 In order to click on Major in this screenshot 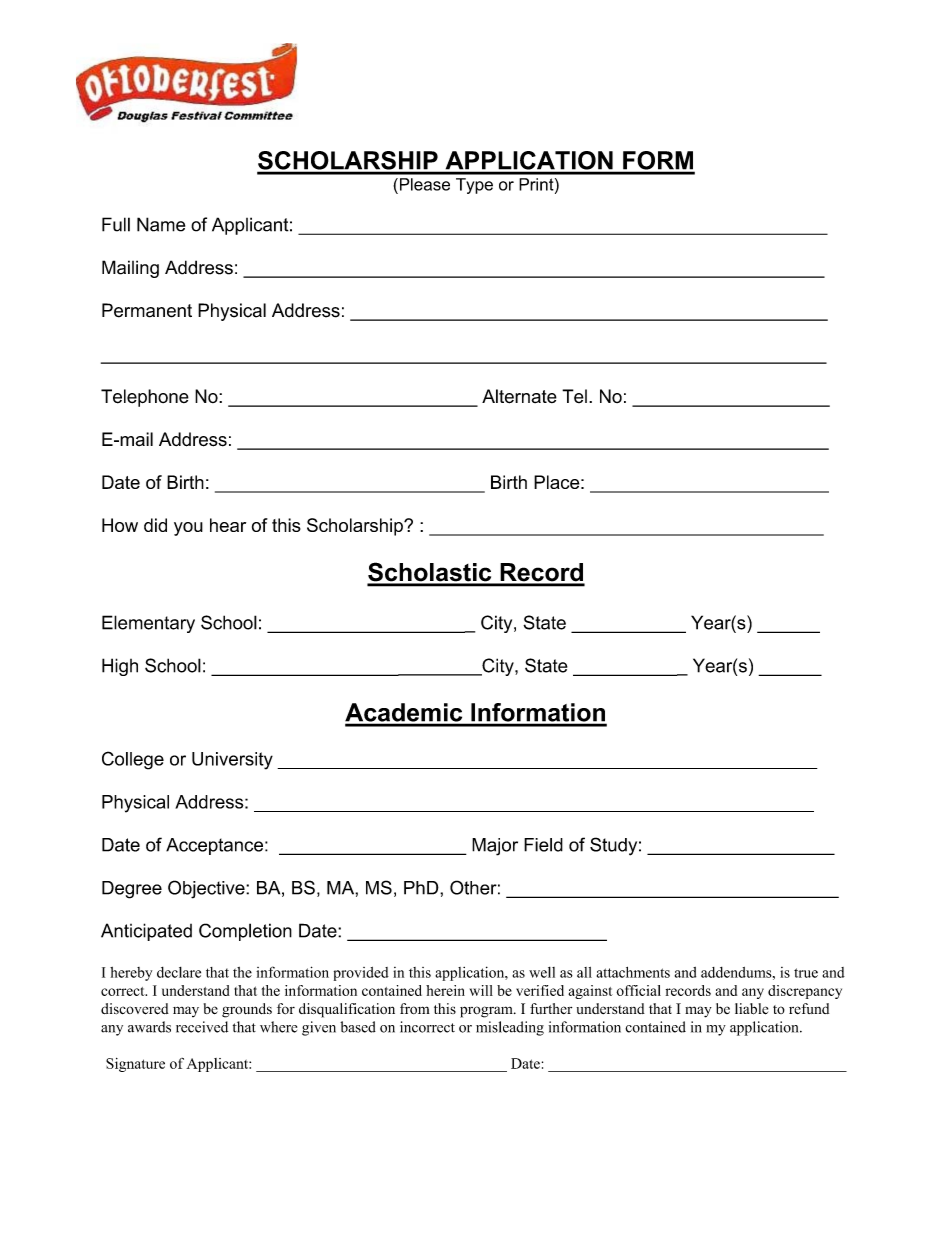, I will do `click(495, 847)`.
